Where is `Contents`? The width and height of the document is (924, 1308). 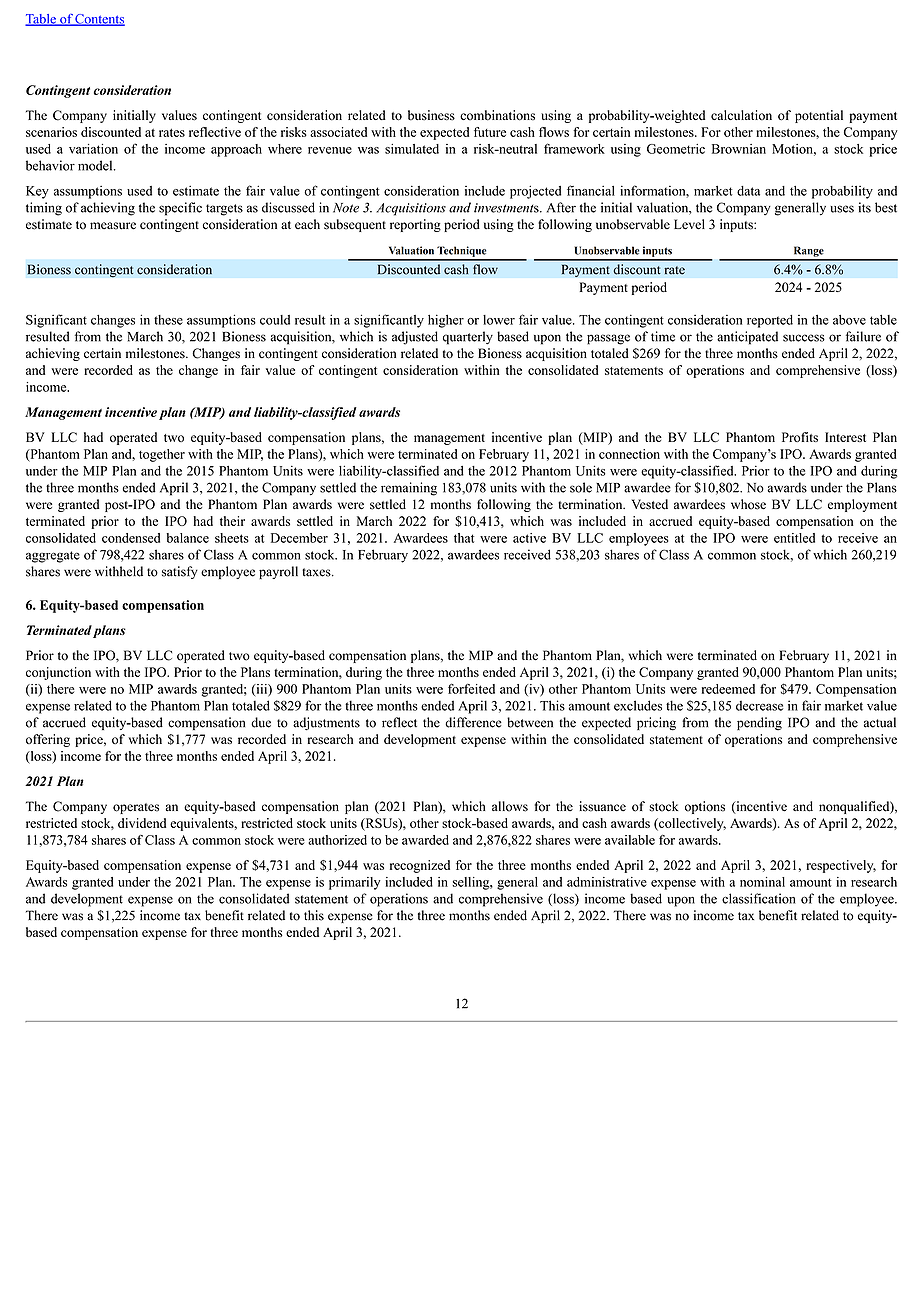 Contents is located at coordinates (99, 20).
